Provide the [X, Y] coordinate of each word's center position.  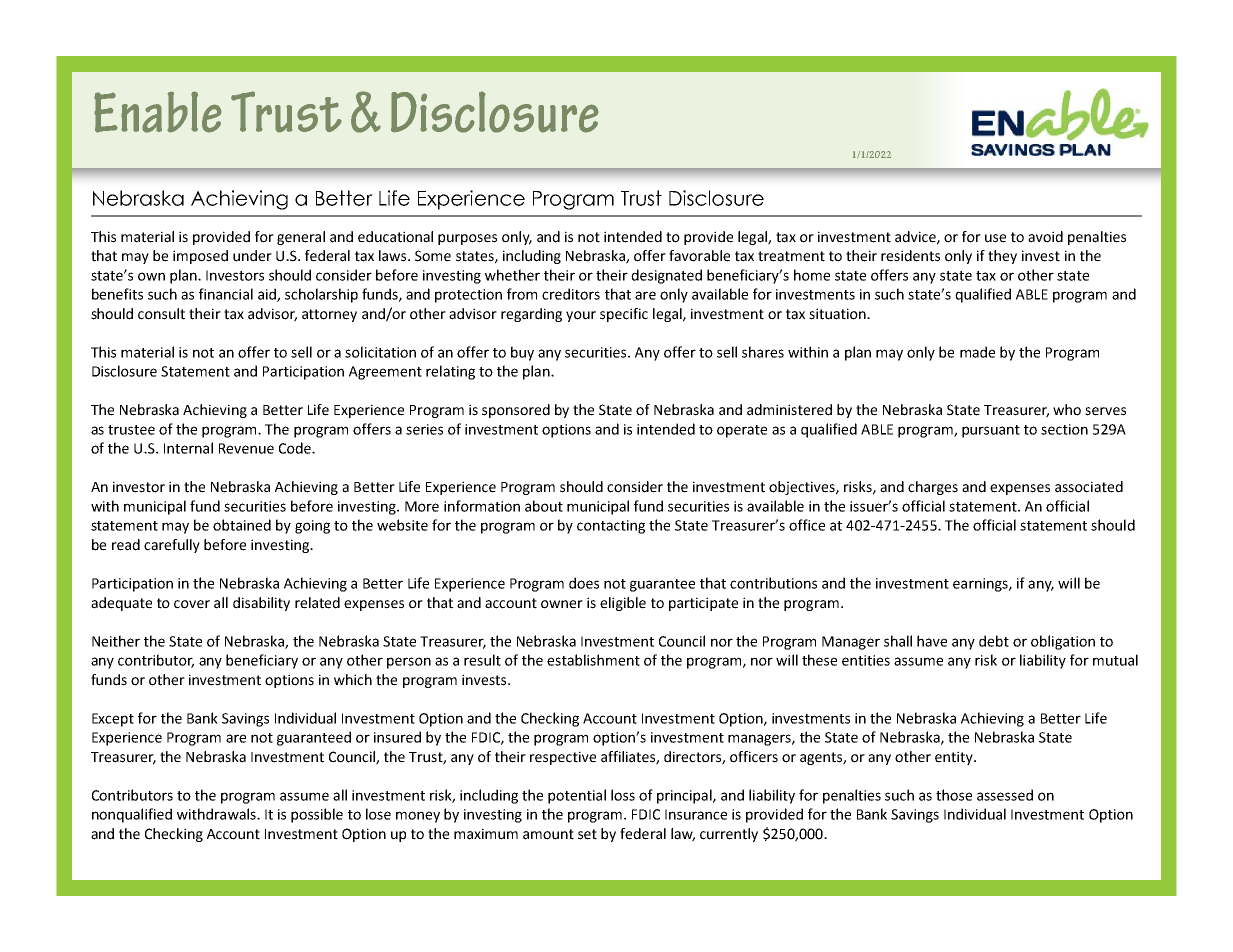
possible [317, 815]
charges [933, 488]
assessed [1005, 795]
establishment [593, 660]
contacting [611, 527]
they [1002, 257]
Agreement [385, 373]
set [587, 834]
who [1067, 410]
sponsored [516, 411]
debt [994, 641]
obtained [242, 525]
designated [666, 276]
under [252, 256]
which [353, 680]
